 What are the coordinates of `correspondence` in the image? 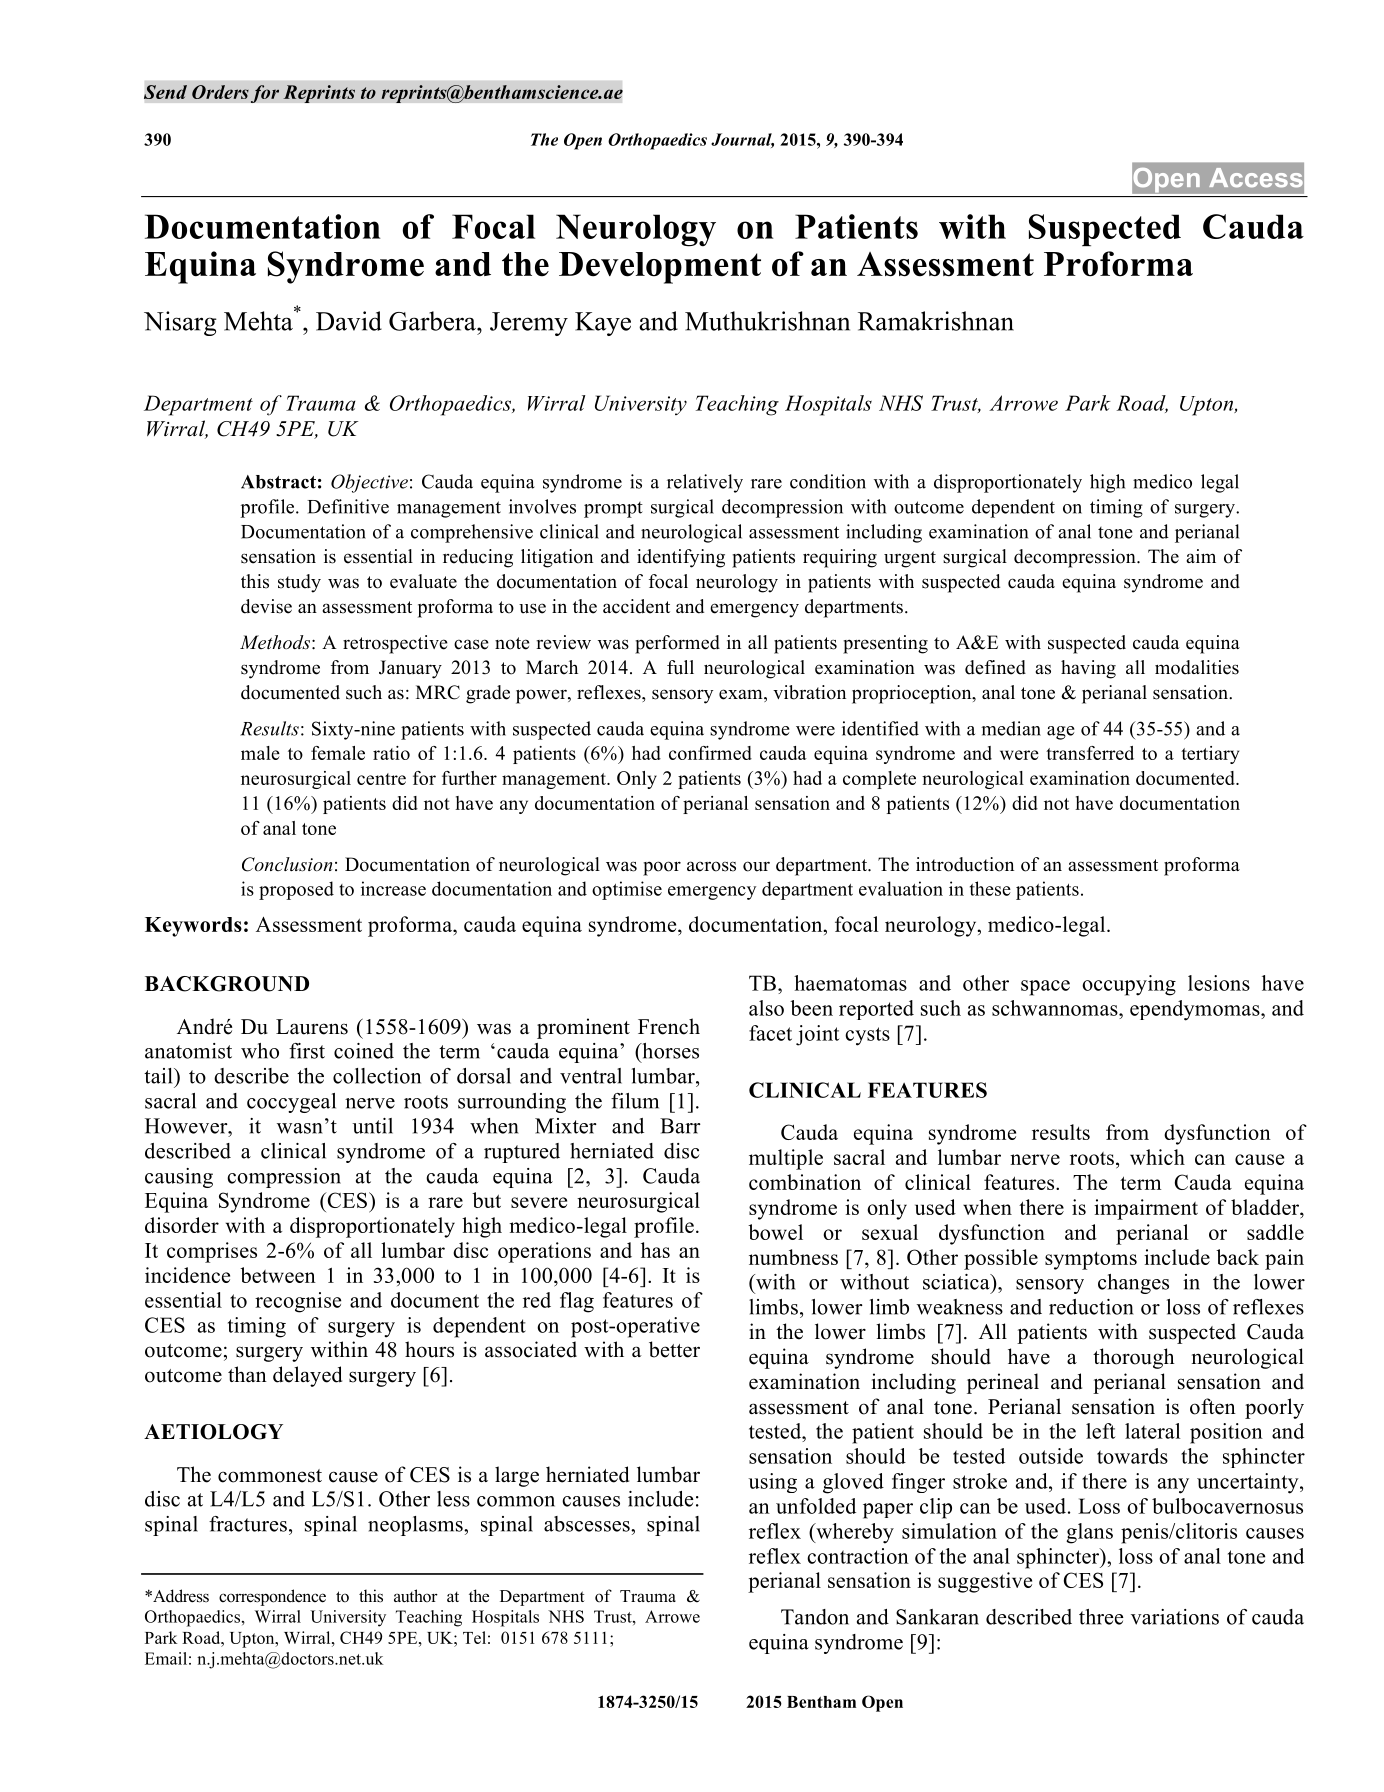 It's located at (272, 1597).
